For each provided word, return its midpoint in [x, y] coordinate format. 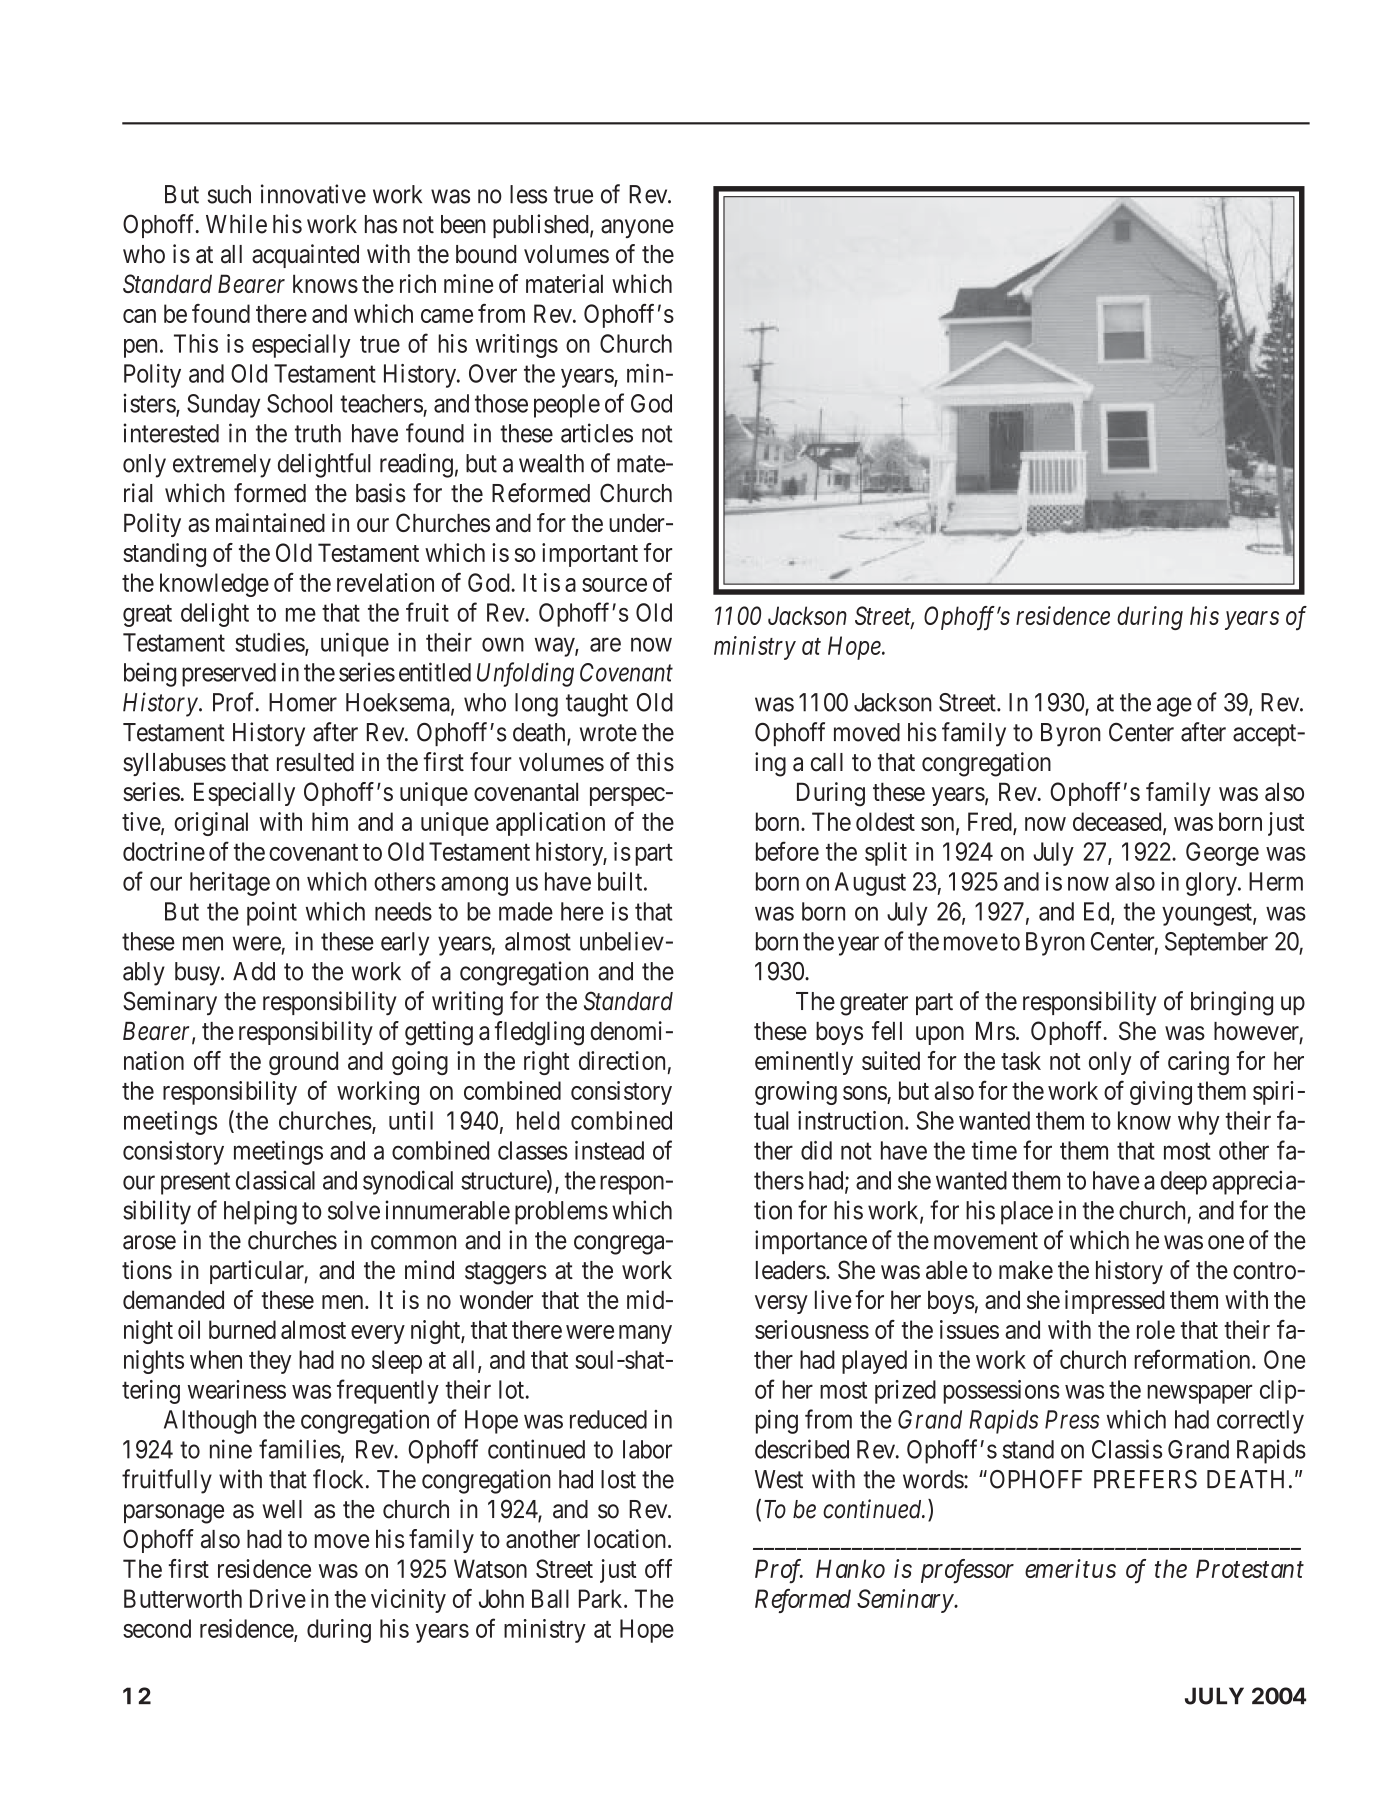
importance [811, 1242]
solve [354, 1210]
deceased [1118, 822]
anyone [637, 228]
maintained [270, 523]
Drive [278, 1598]
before [787, 851]
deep [1183, 1183]
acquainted [305, 256]
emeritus [1070, 1568]
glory [1212, 884]
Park [602, 1598]
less [528, 194]
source [614, 585]
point [272, 914]
